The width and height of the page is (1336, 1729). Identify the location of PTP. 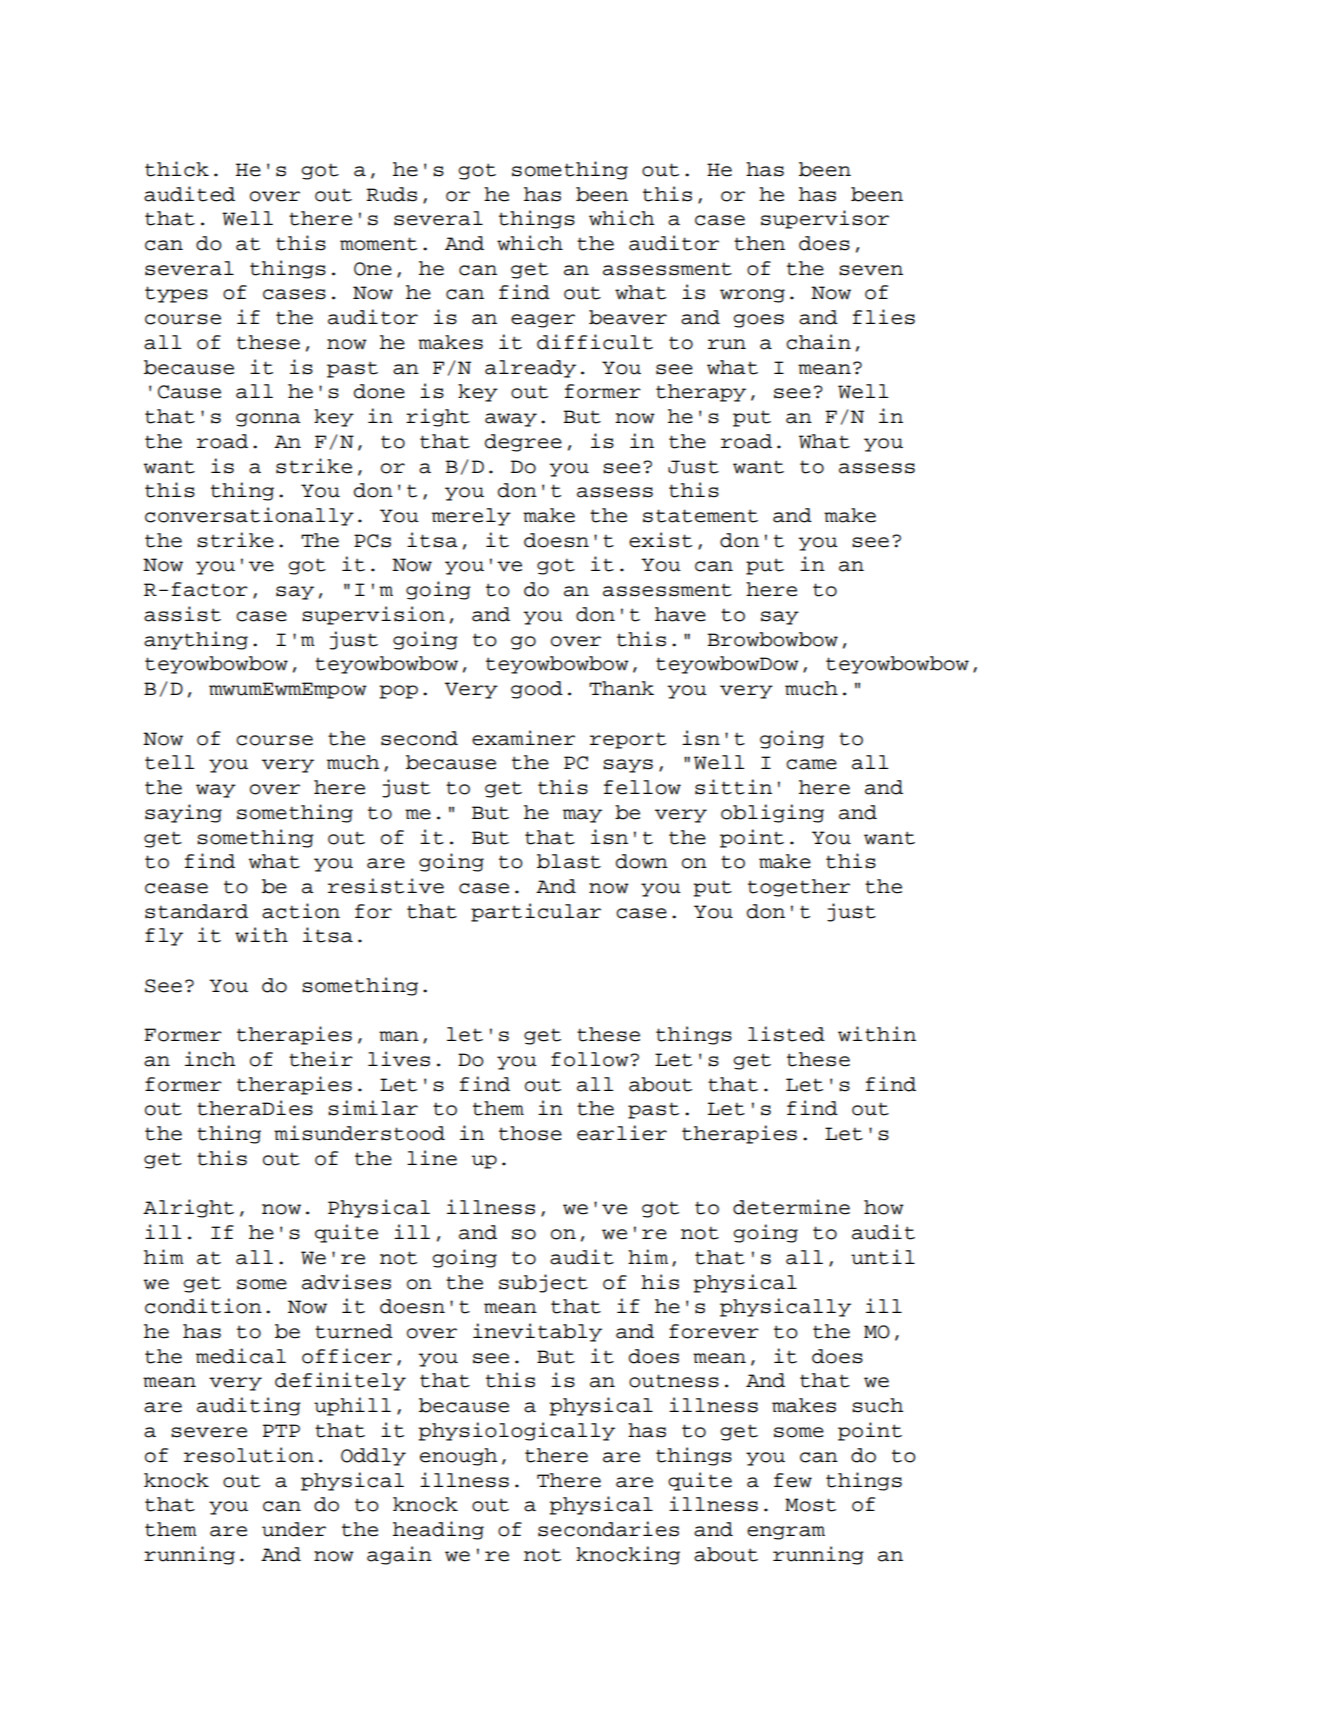
(281, 1430).
